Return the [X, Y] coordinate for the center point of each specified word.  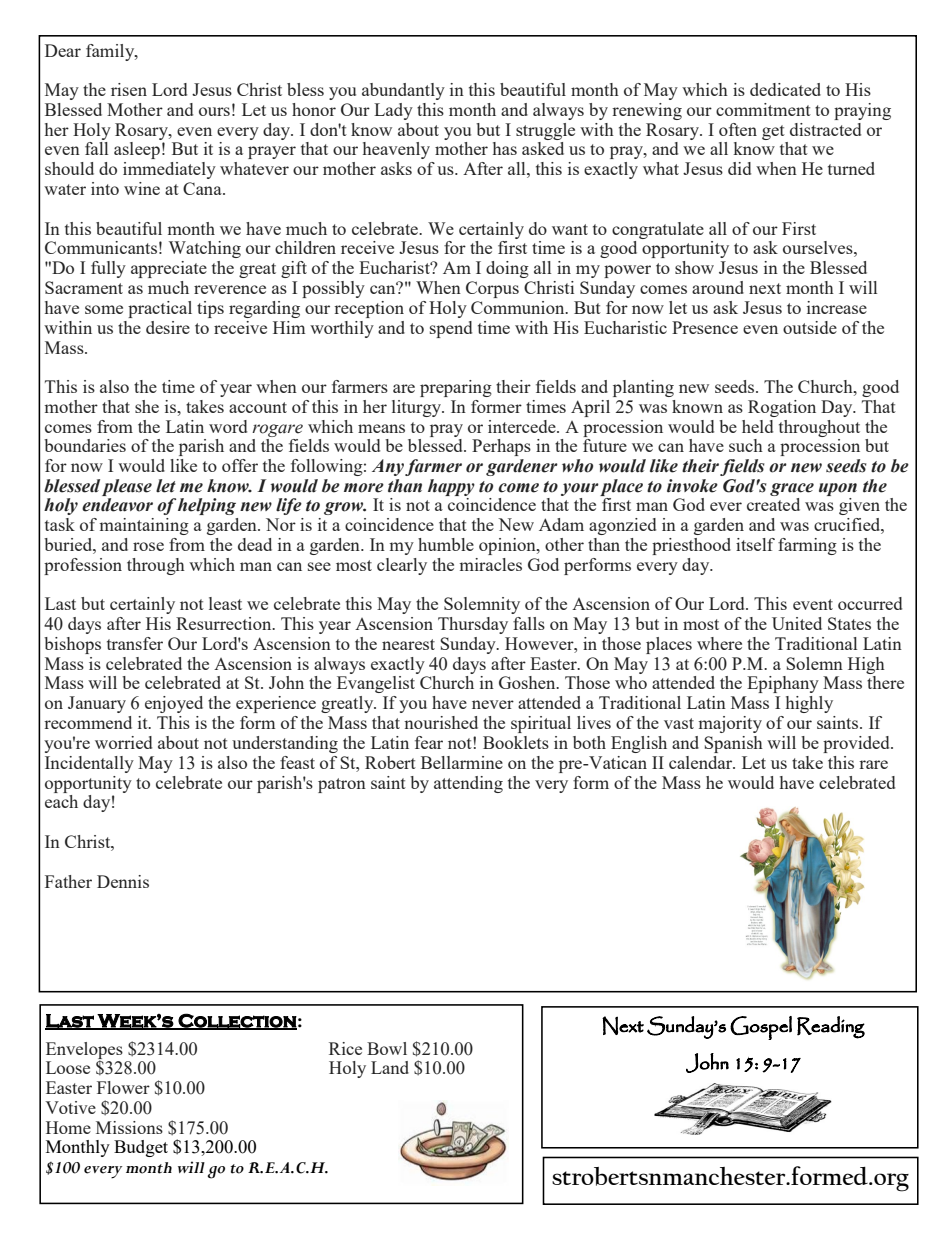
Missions [129, 1127]
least [225, 603]
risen [129, 89]
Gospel [761, 1028]
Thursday [473, 625]
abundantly [403, 91]
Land [390, 1067]
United [797, 623]
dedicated [785, 89]
